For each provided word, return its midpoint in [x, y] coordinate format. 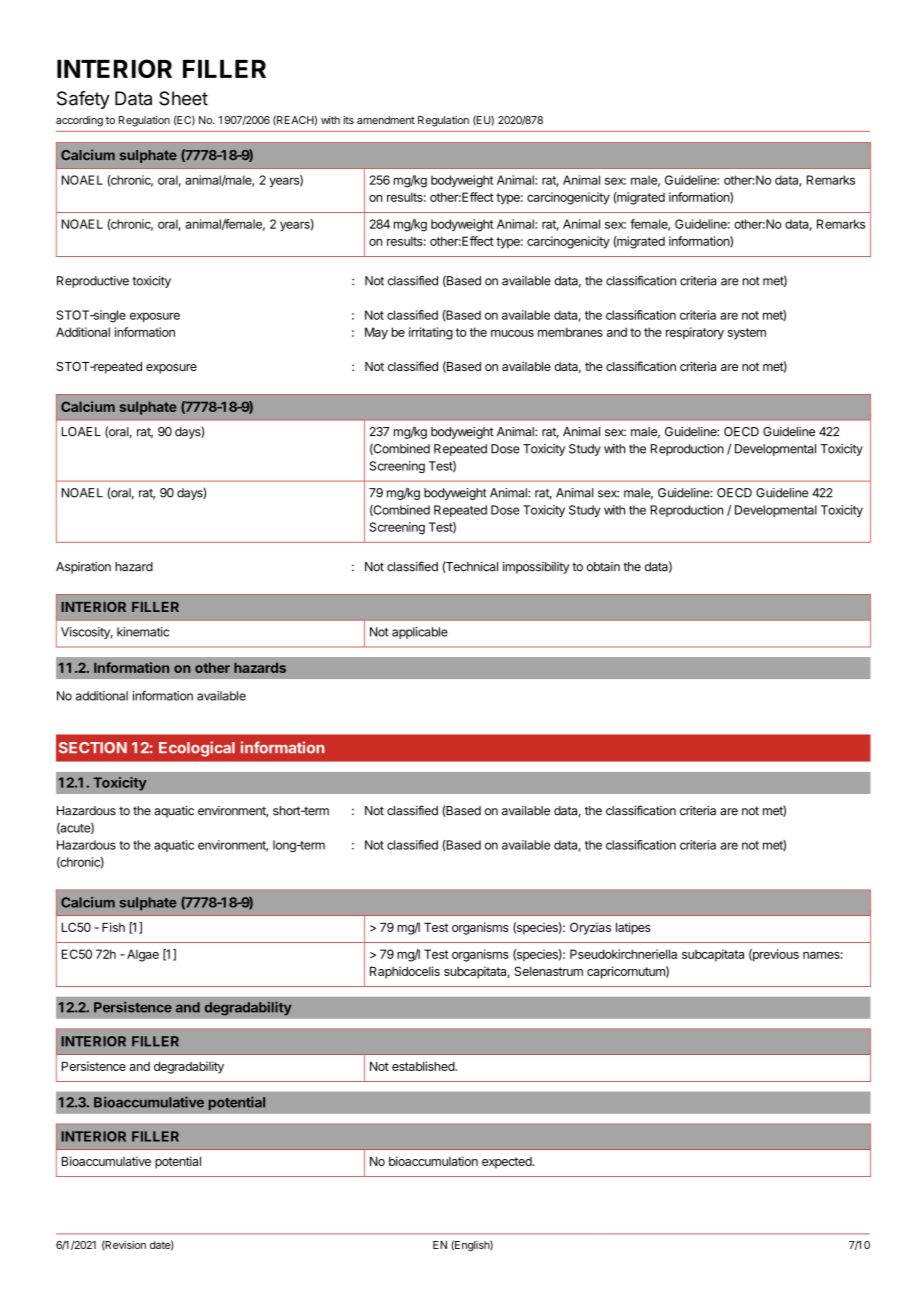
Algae [143, 955]
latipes [633, 928]
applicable [420, 633]
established [424, 1066]
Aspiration [83, 568]
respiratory [695, 333]
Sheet [183, 98]
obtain [603, 567]
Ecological [197, 749]
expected [508, 1163]
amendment [386, 120]
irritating [431, 333]
